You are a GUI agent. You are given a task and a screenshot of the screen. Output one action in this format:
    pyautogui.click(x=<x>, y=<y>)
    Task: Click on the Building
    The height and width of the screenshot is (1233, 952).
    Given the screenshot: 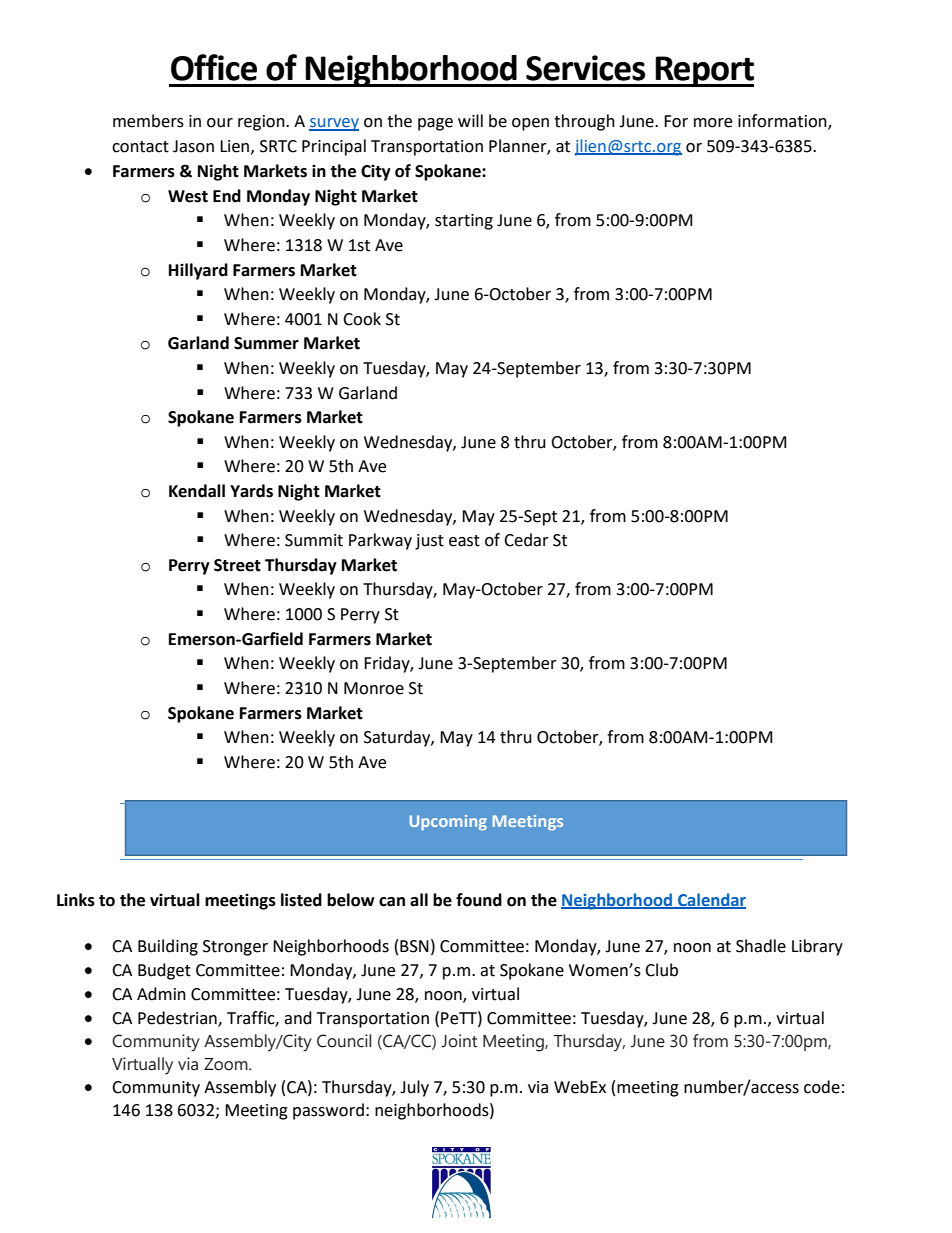 What is the action you would take?
    pyautogui.click(x=168, y=947)
